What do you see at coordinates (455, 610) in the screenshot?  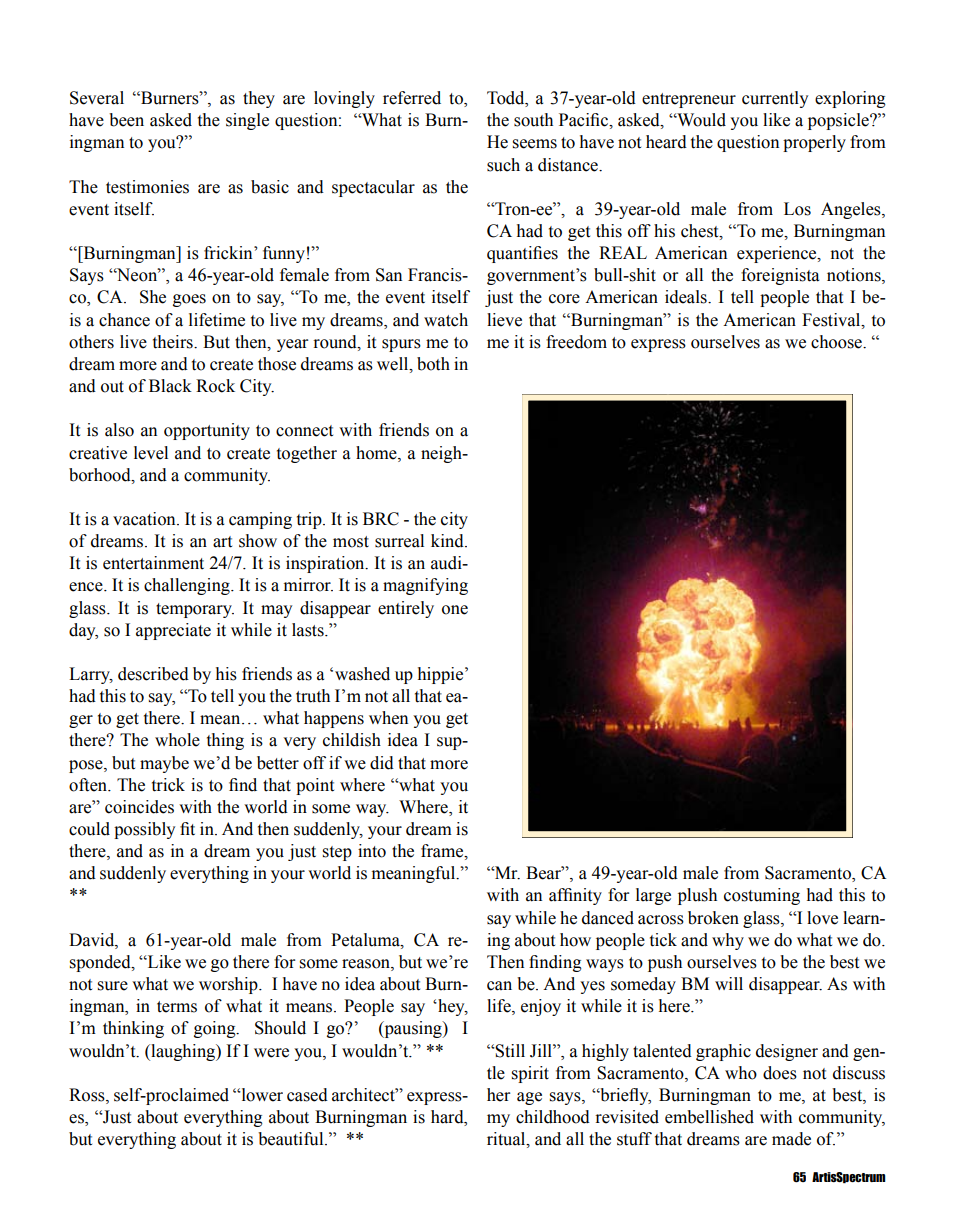 I see `one` at bounding box center [455, 610].
